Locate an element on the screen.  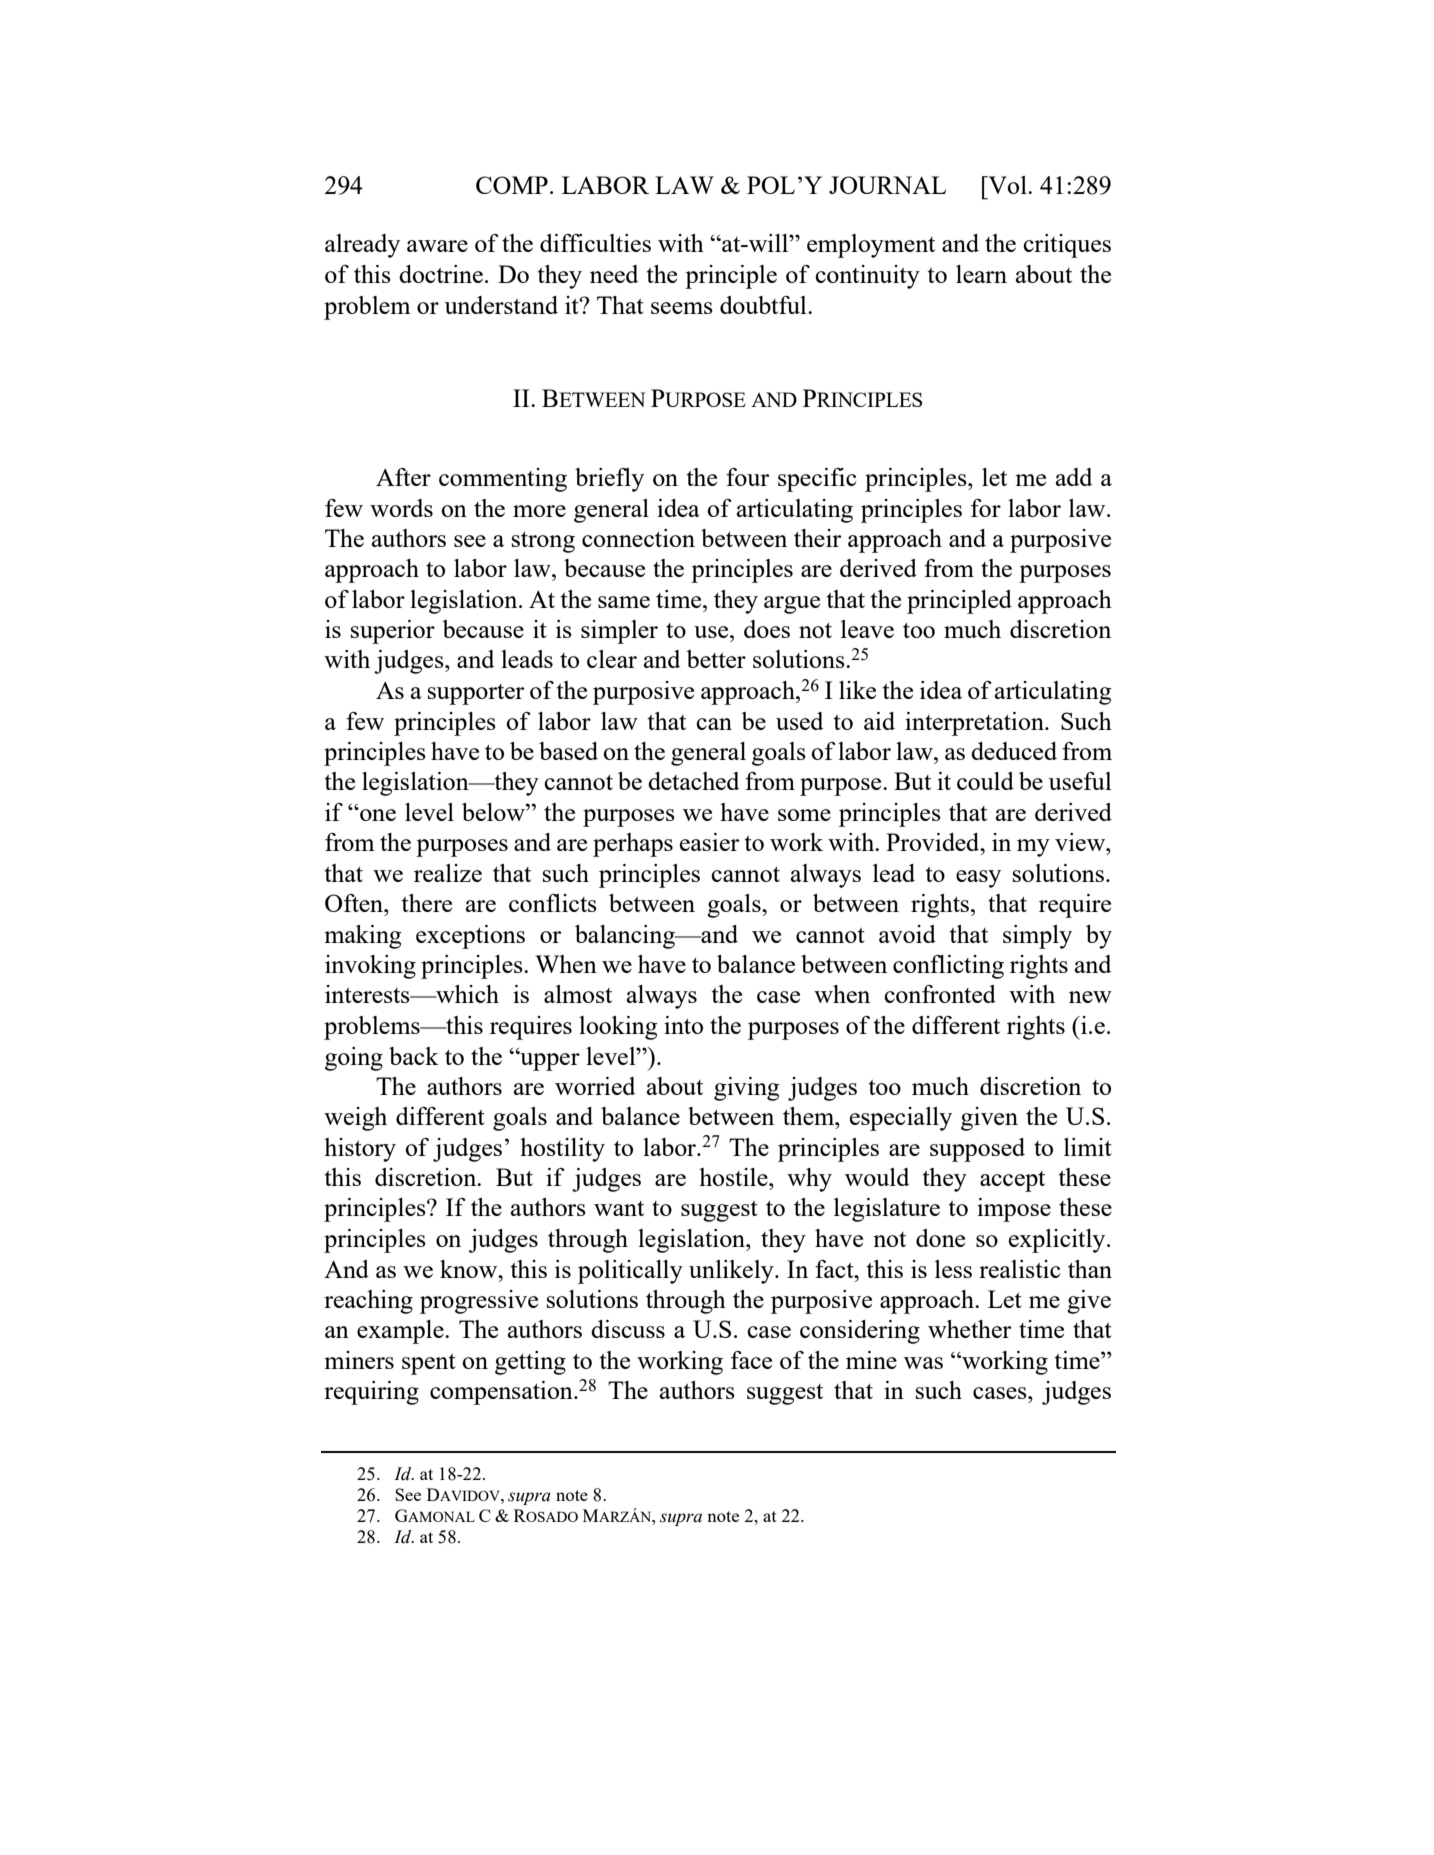
giving is located at coordinates (746, 1089).
